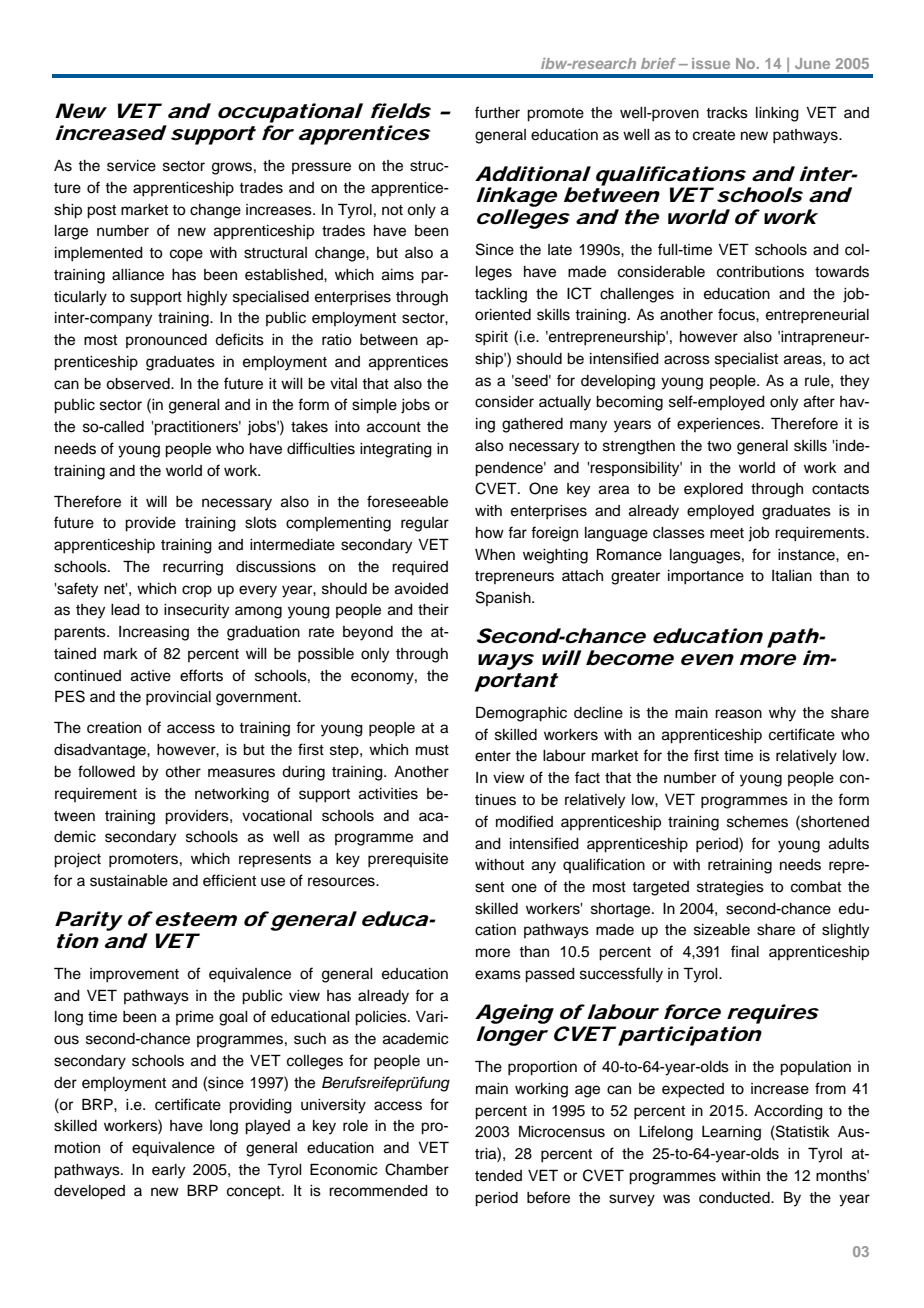 The width and height of the screenshot is (924, 1308). What do you see at coordinates (417, 1169) in the screenshot?
I see `Chamber` at bounding box center [417, 1169].
